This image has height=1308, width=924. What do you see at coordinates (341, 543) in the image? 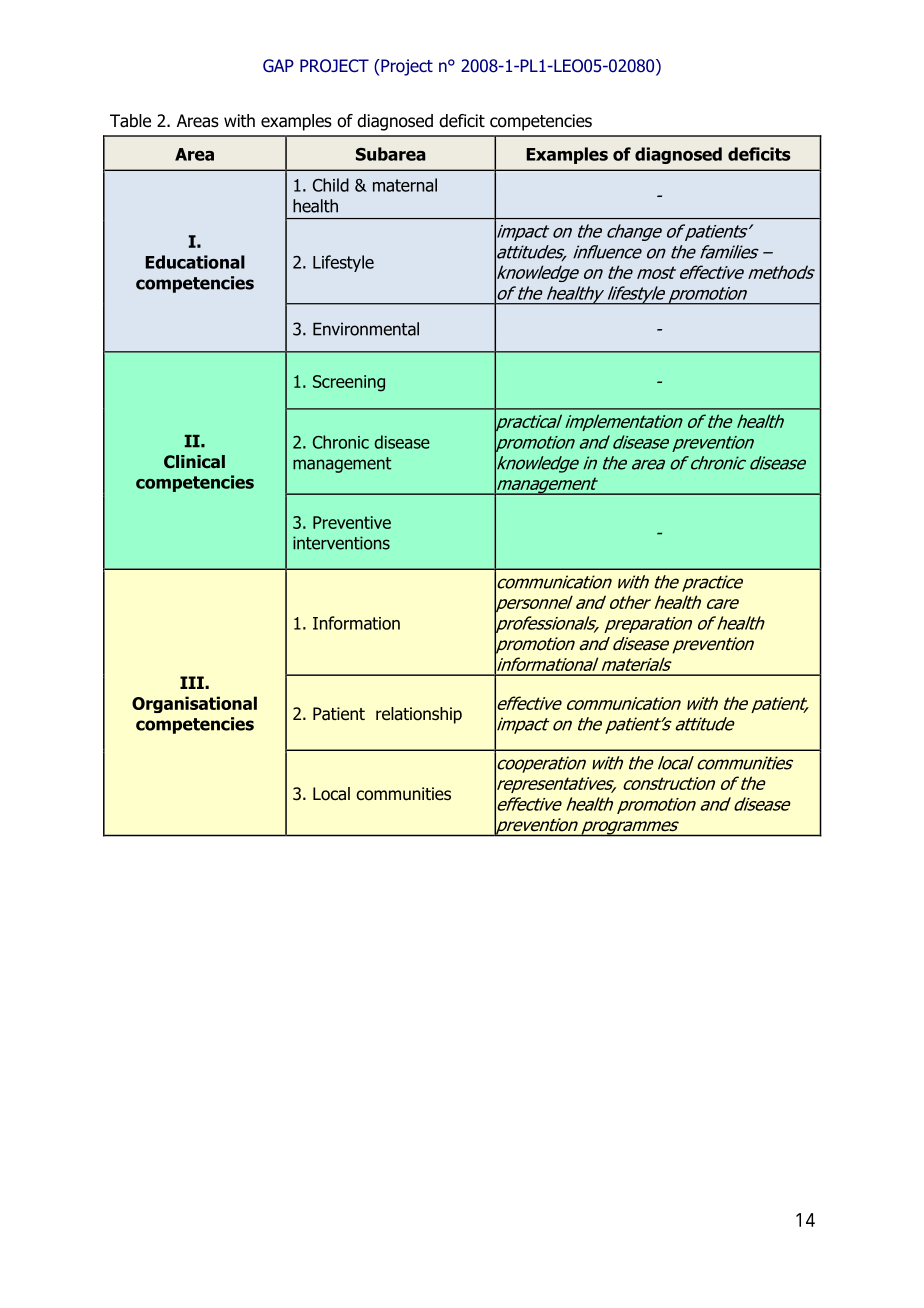
I see `interventions` at bounding box center [341, 543].
